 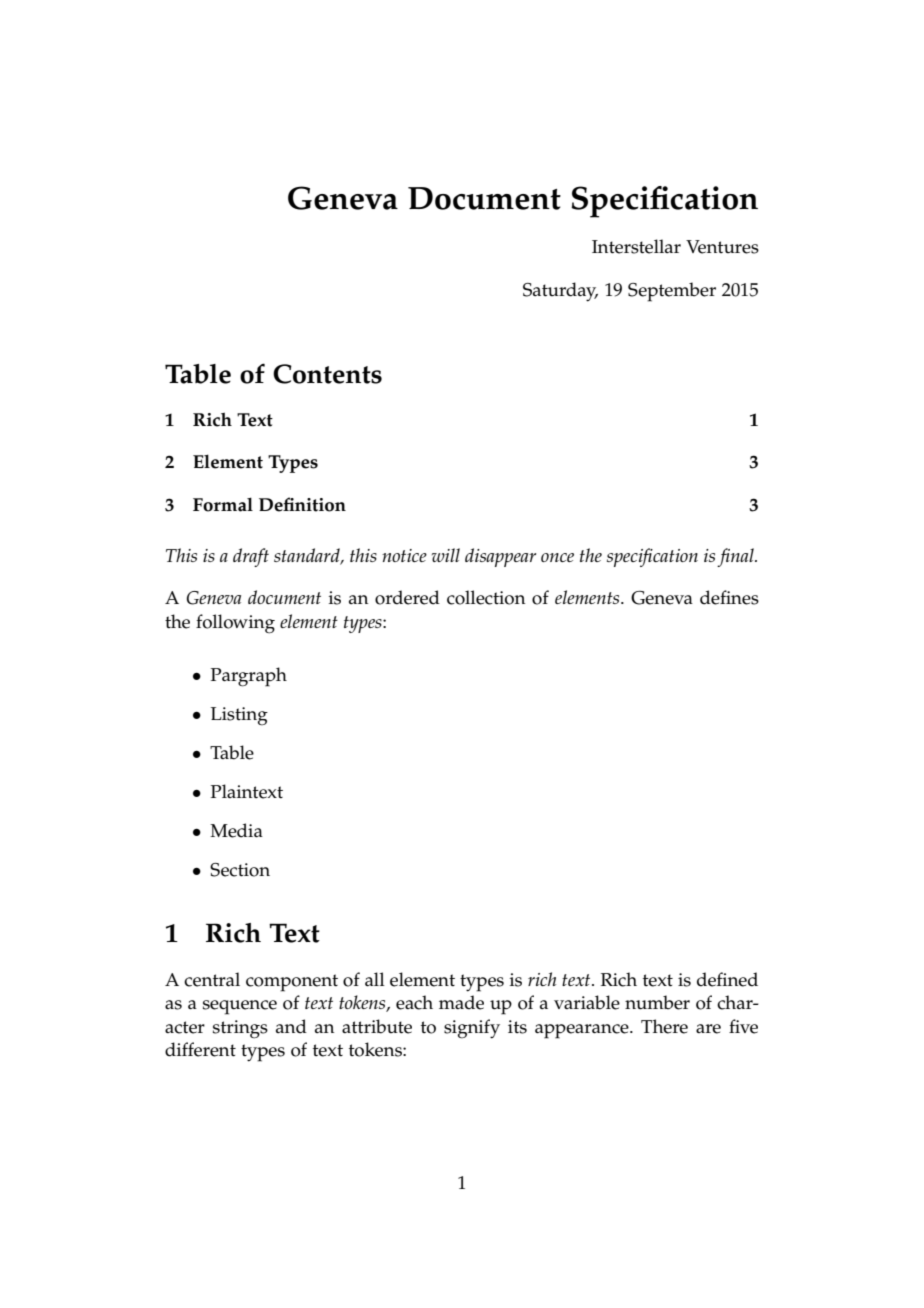 I want to click on Contents, so click(x=327, y=374).
